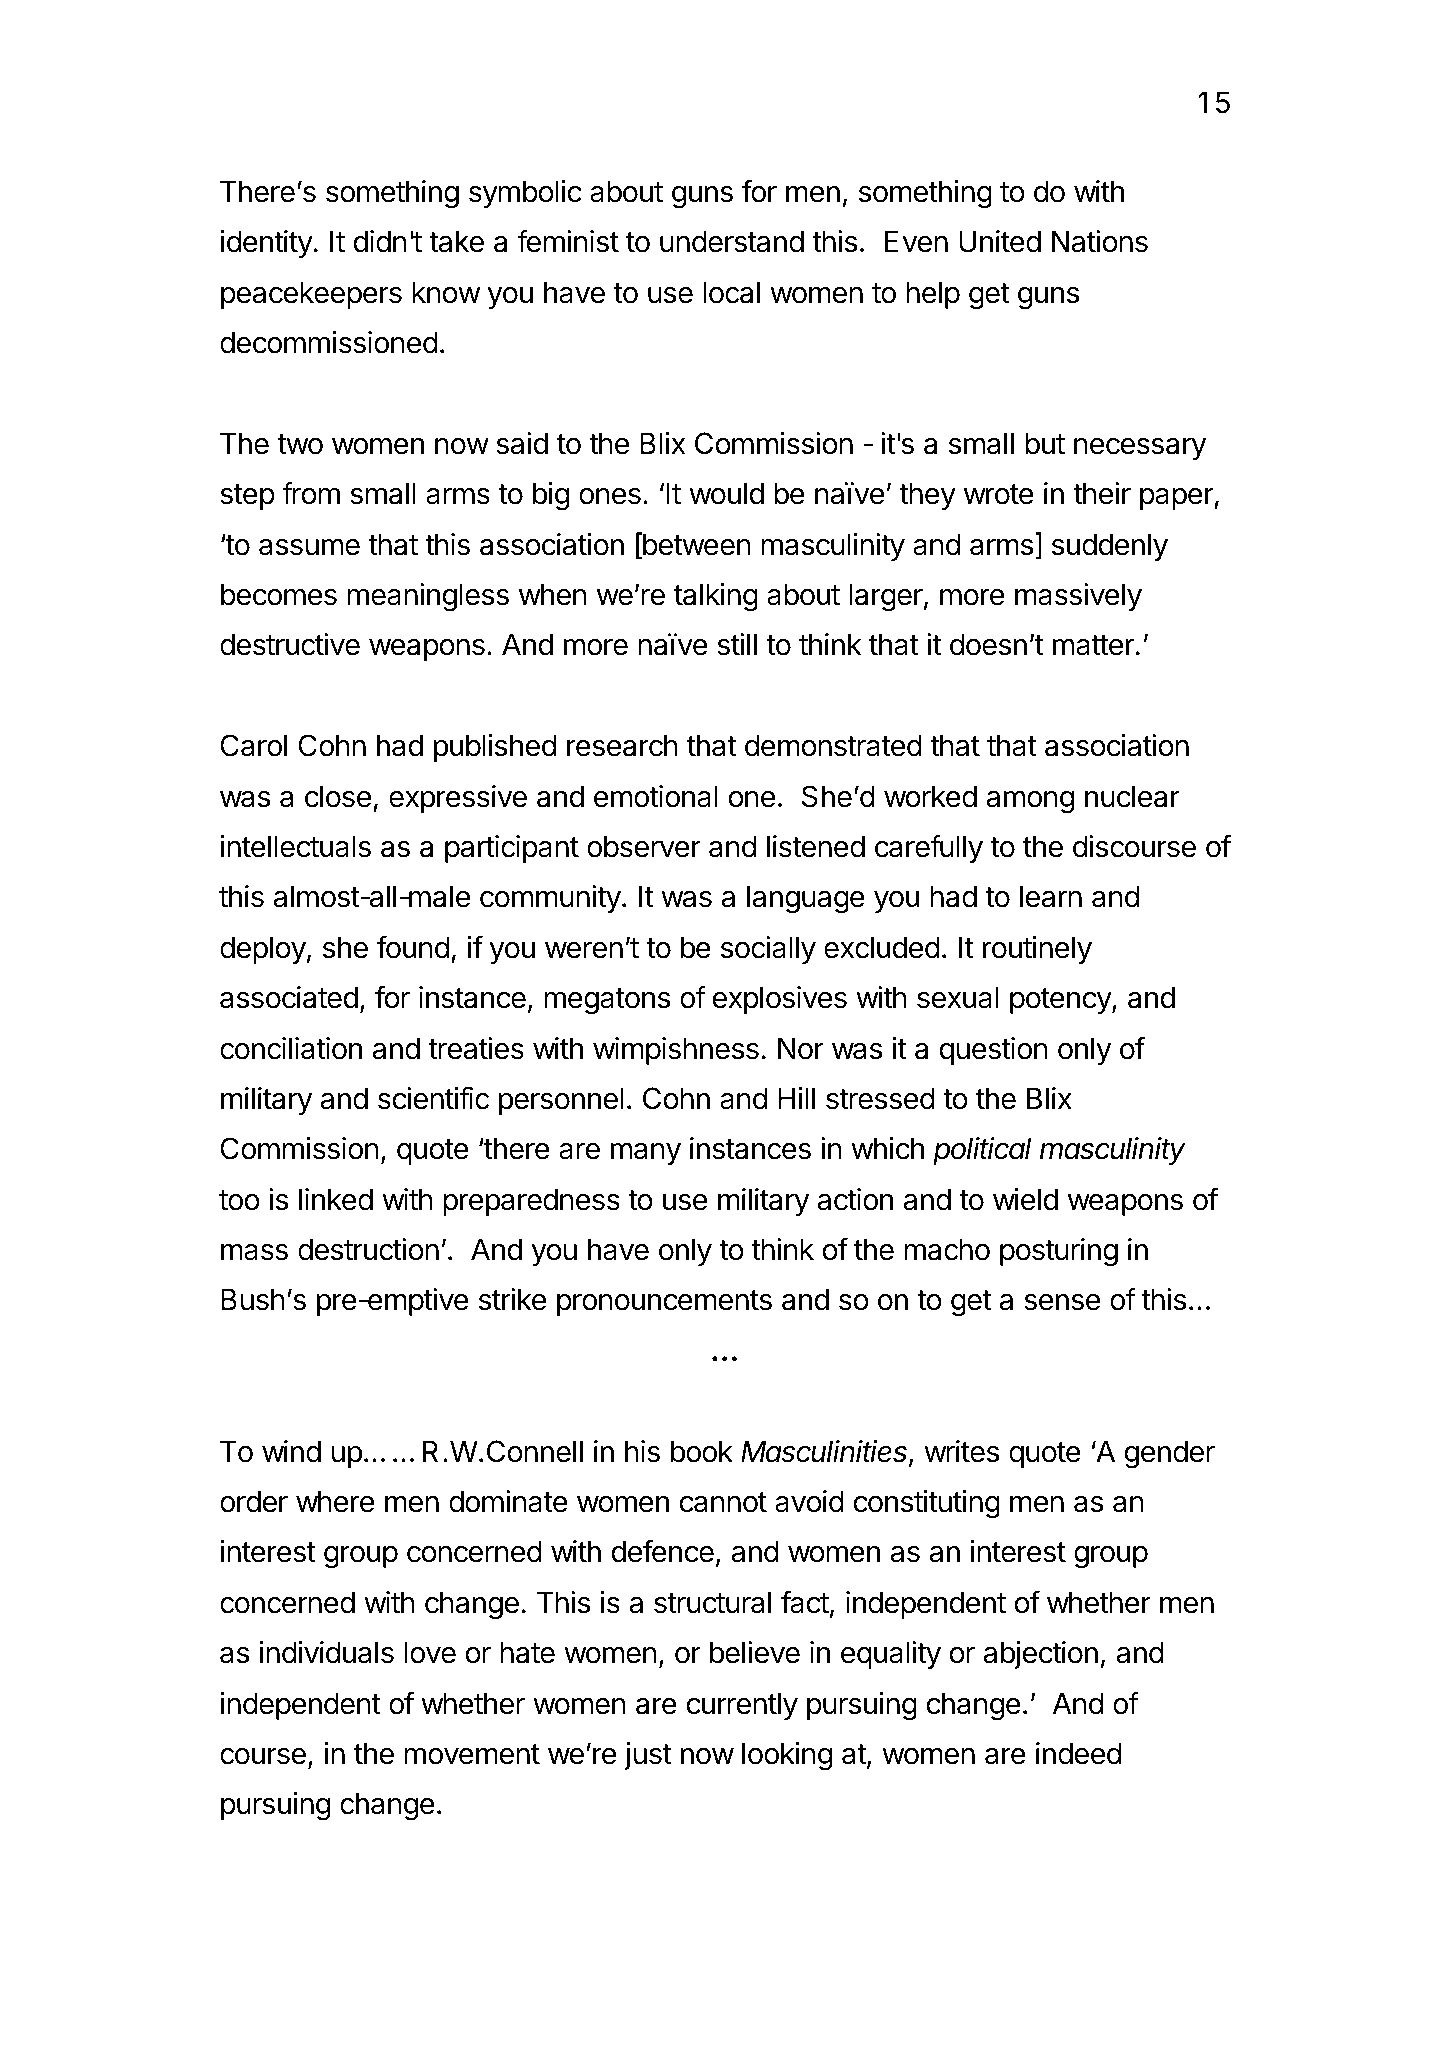  Describe the element at coordinates (1100, 241) in the document. I see `Nations` at that location.
